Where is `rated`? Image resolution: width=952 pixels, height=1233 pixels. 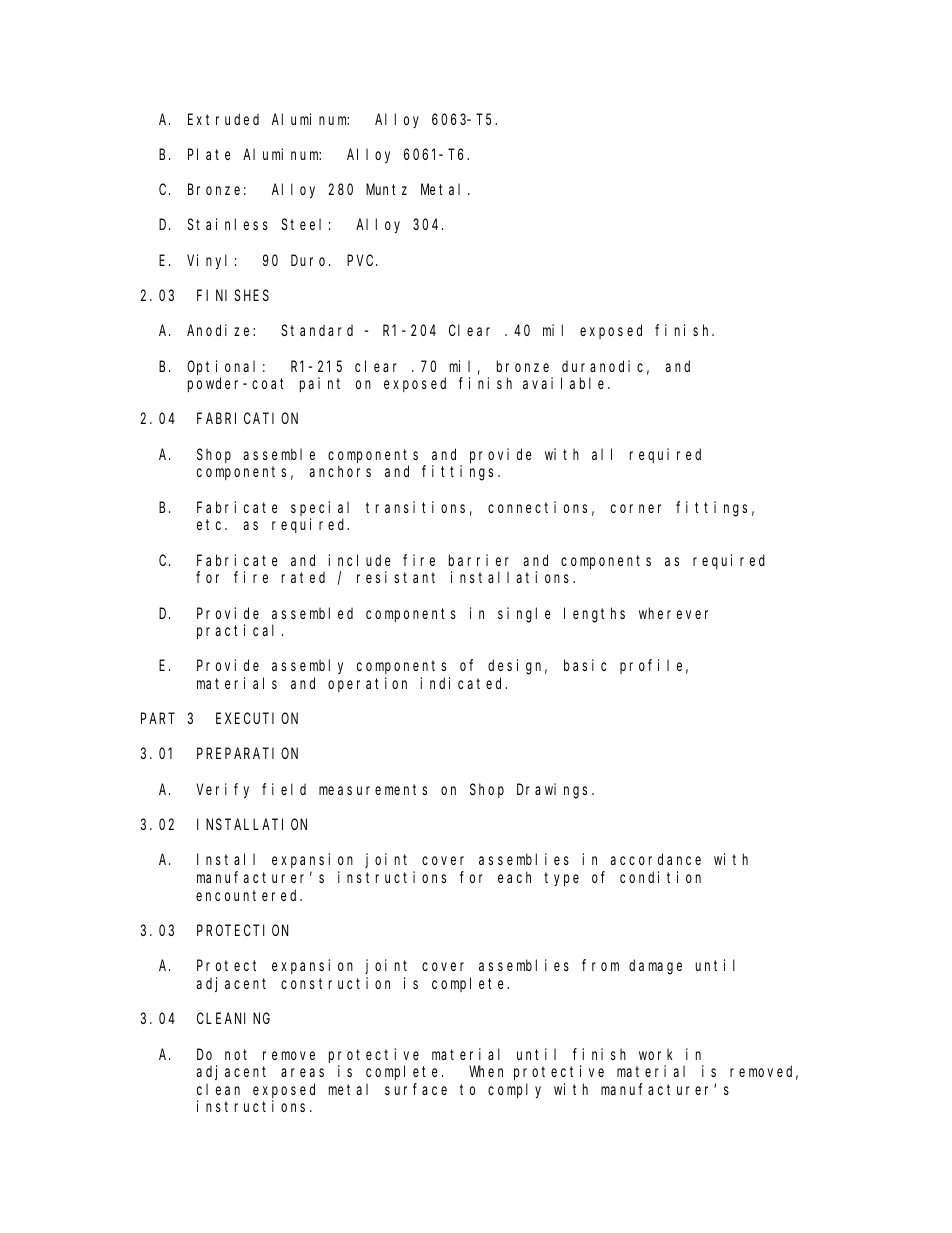
rated is located at coordinates (303, 577).
